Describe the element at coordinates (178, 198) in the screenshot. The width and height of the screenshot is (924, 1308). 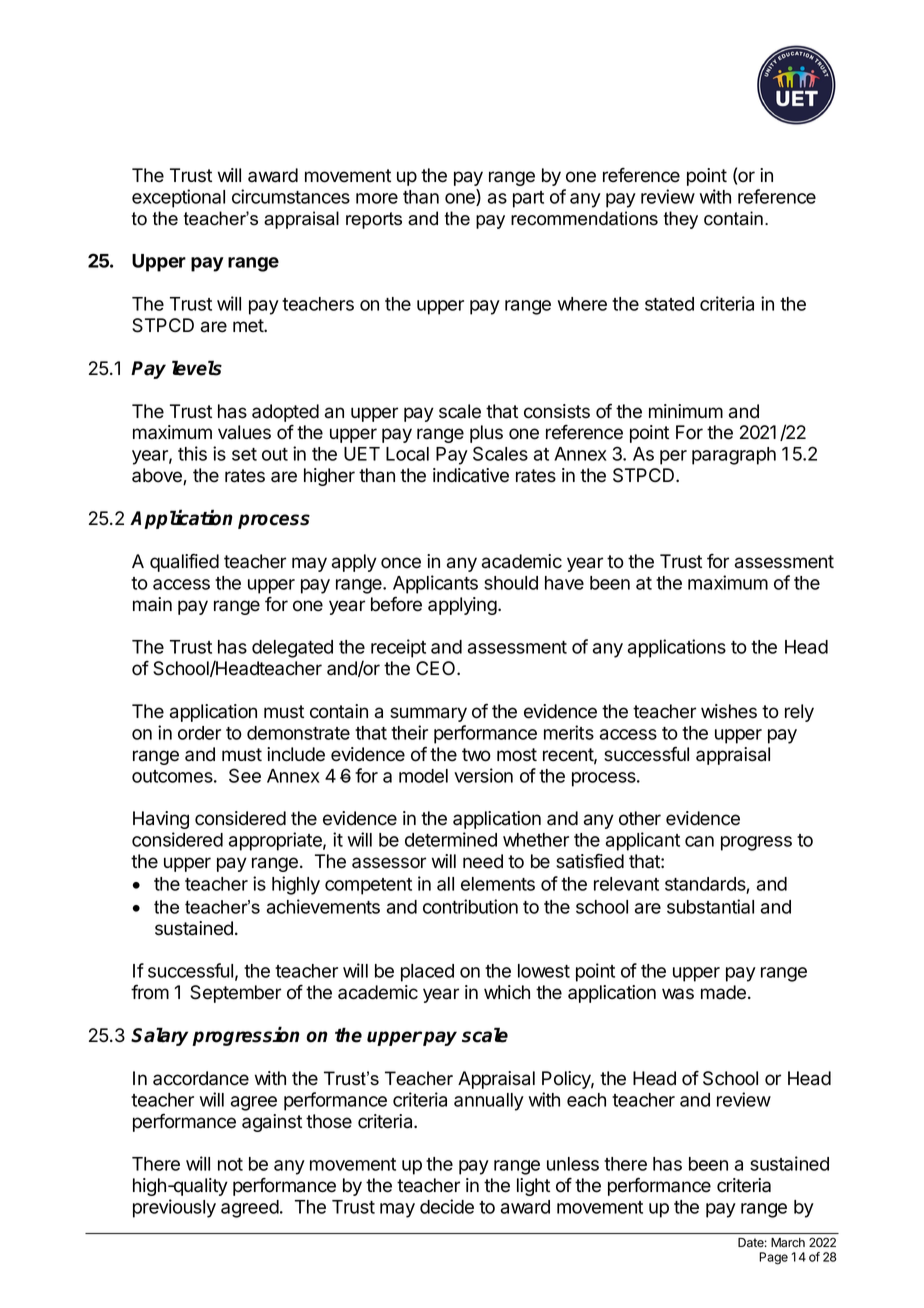
I see `exceptional` at that location.
